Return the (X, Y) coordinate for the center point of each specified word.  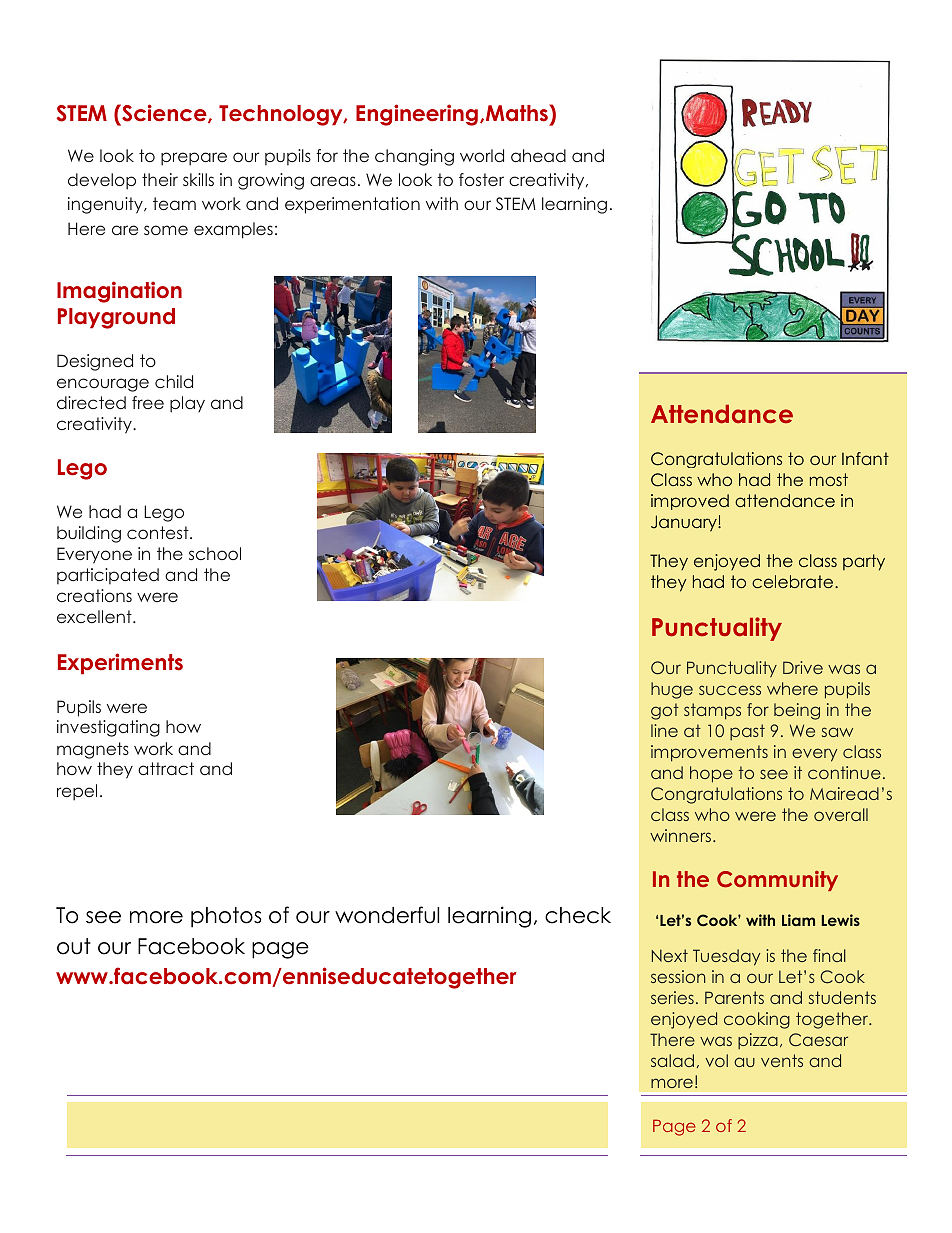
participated (108, 576)
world (482, 155)
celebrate (794, 581)
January (685, 523)
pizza (758, 1041)
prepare (194, 159)
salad (672, 1060)
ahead (538, 155)
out (74, 946)
